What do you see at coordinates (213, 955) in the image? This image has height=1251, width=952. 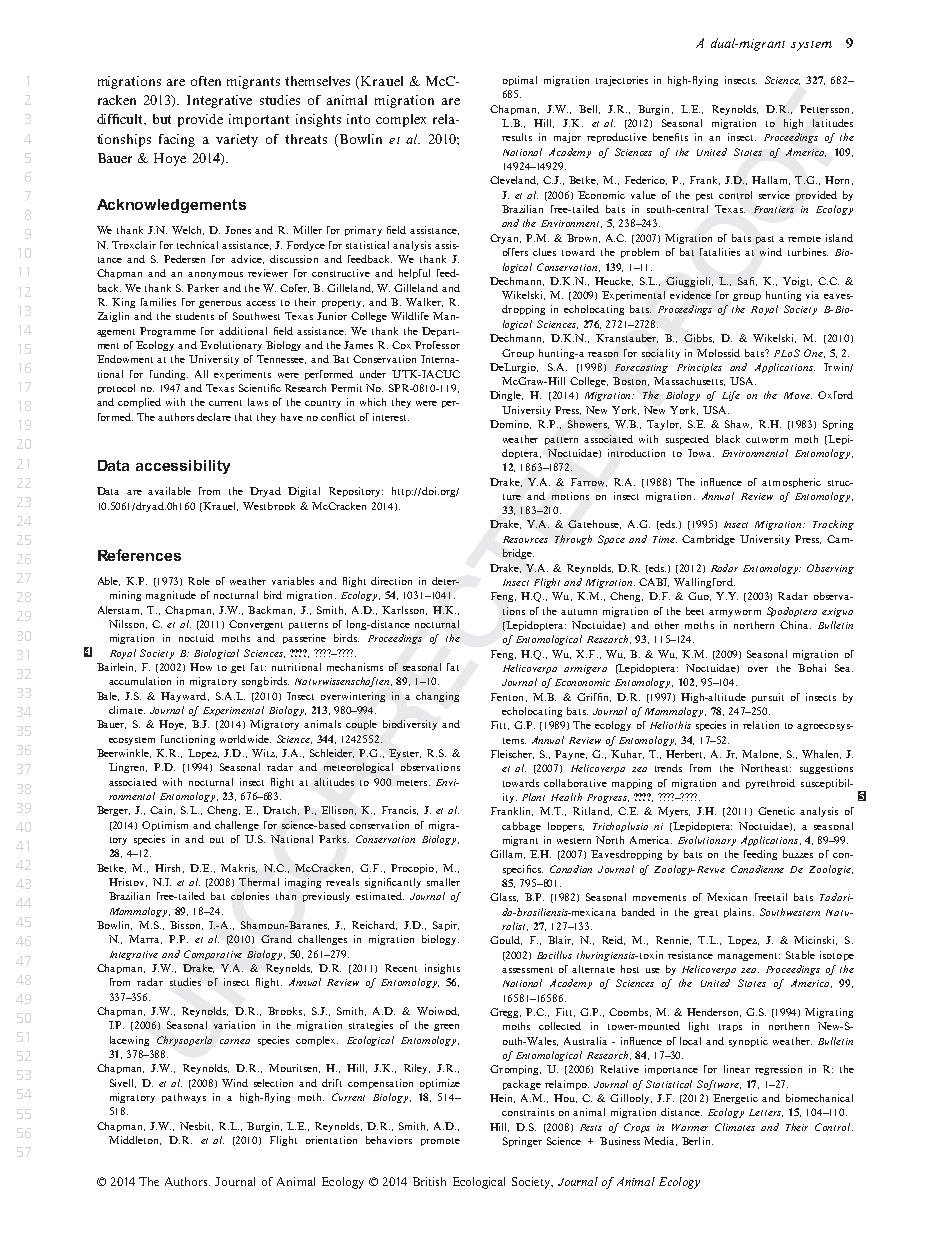 I see `Comparative` at bounding box center [213, 955].
